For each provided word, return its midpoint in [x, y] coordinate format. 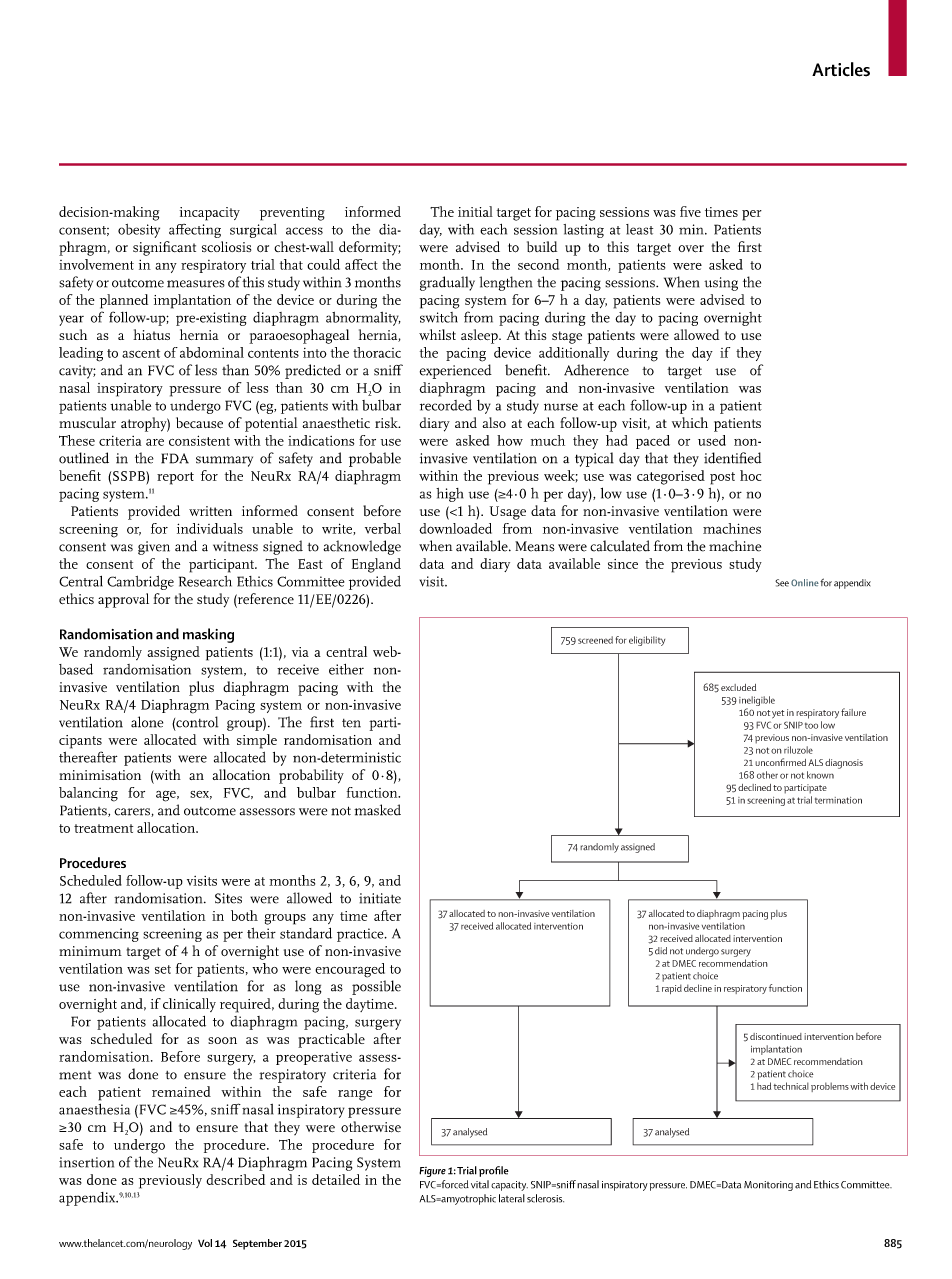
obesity [139, 231]
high [449, 495]
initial [475, 211]
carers [133, 812]
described [235, 1179]
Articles [841, 69]
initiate [380, 898]
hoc [750, 475]
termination [838, 800]
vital [480, 1184]
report [175, 478]
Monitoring [768, 1186]
